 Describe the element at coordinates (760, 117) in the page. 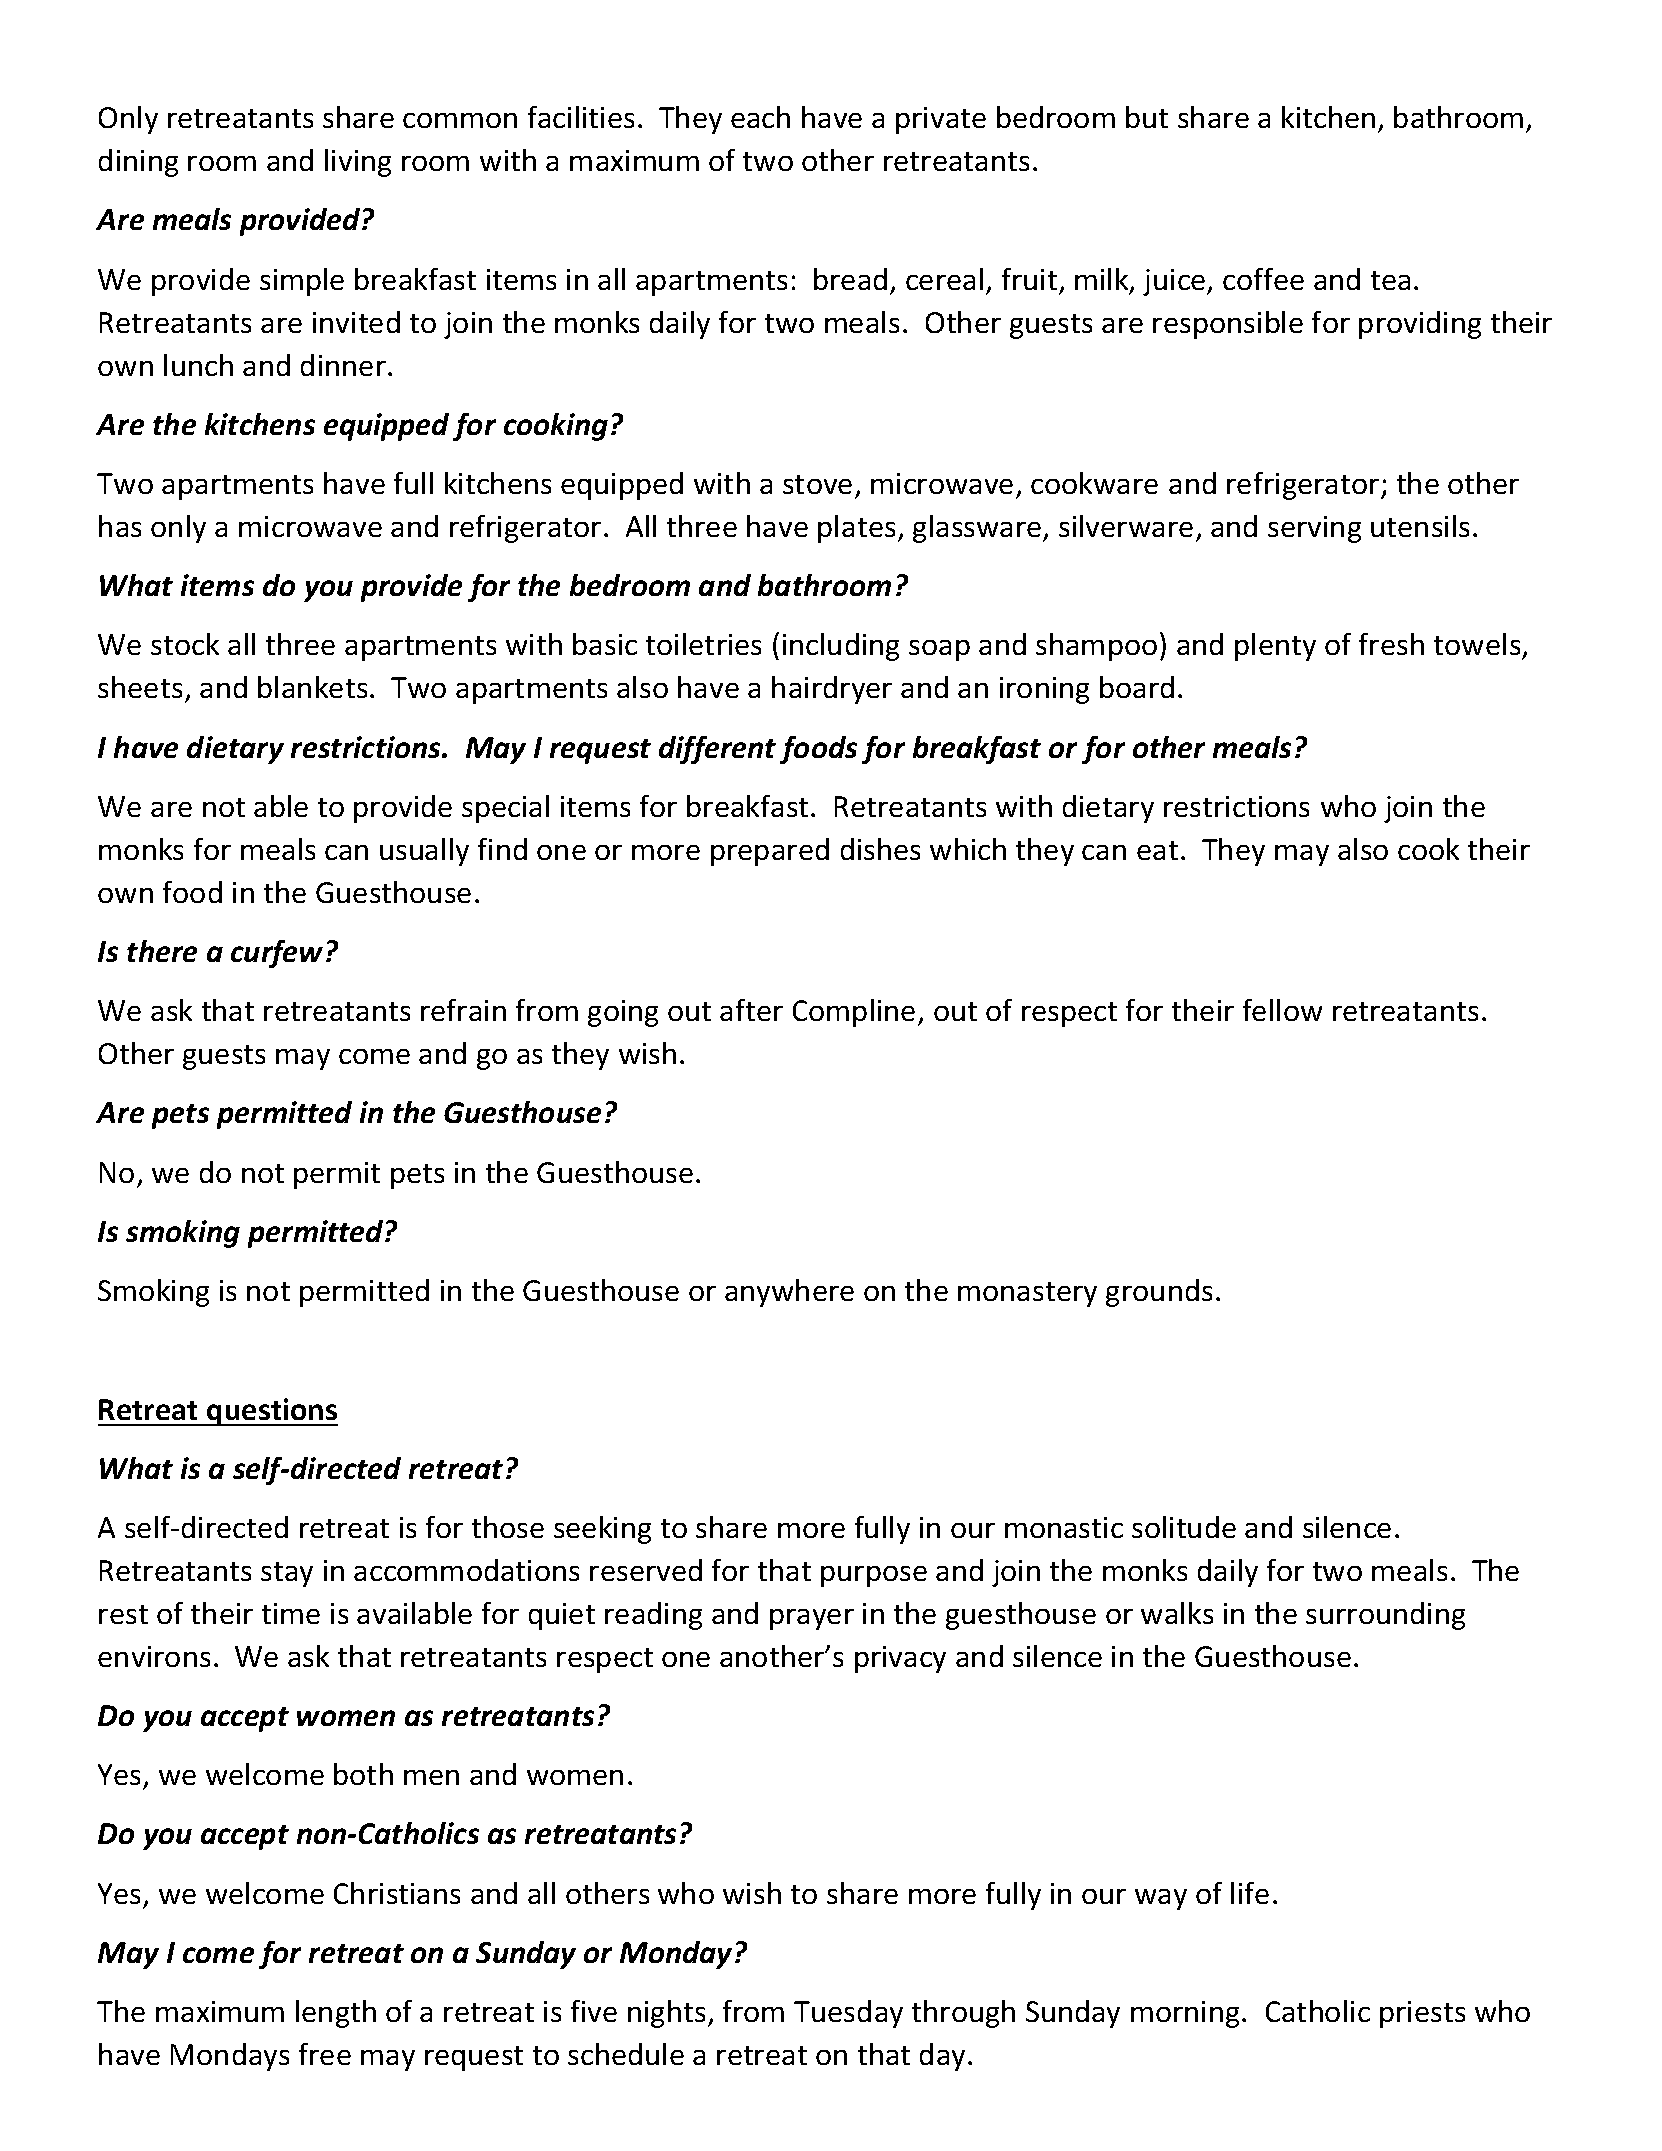

I see `each` at that location.
